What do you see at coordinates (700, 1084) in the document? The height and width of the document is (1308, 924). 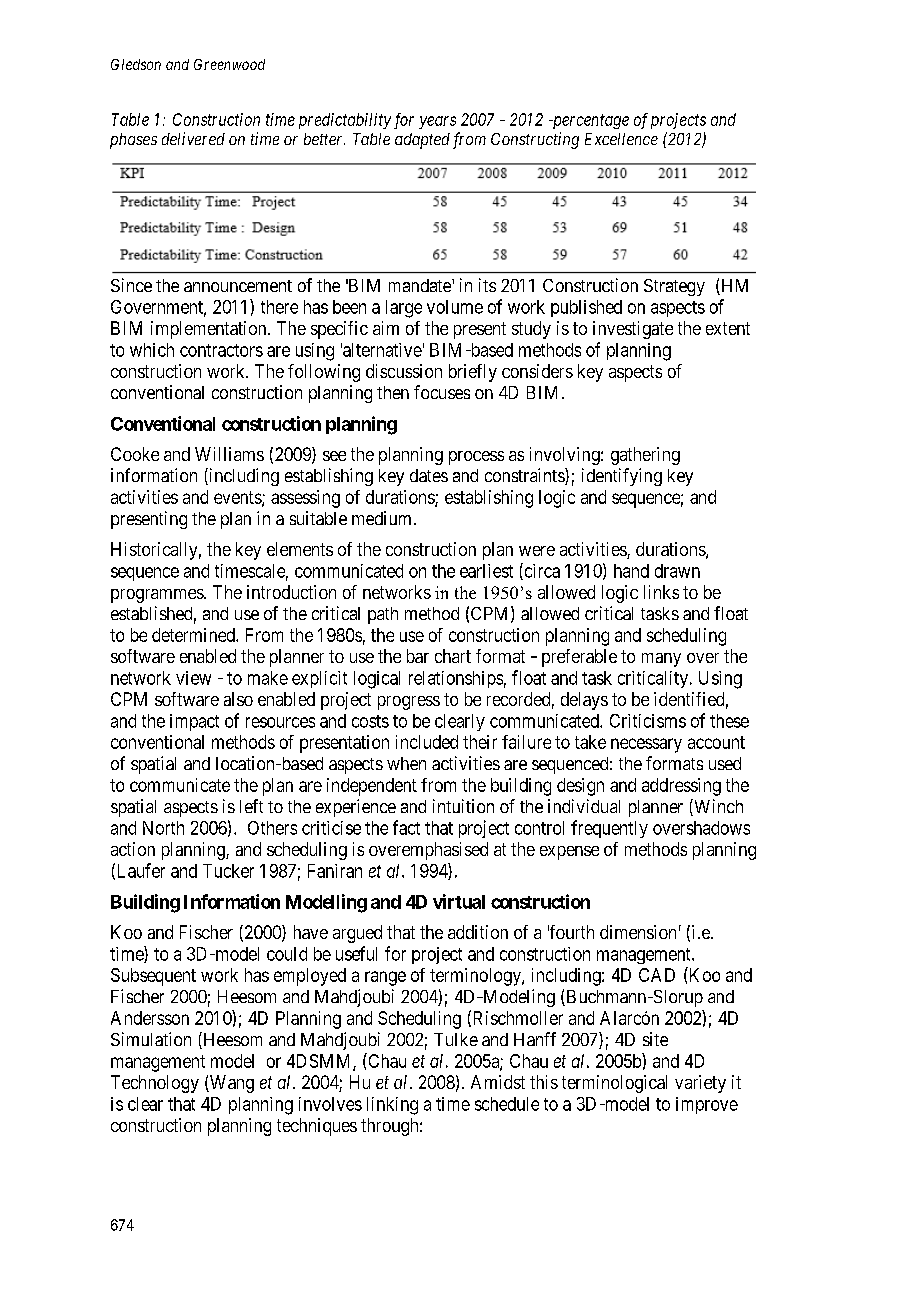 I see `variety` at bounding box center [700, 1084].
